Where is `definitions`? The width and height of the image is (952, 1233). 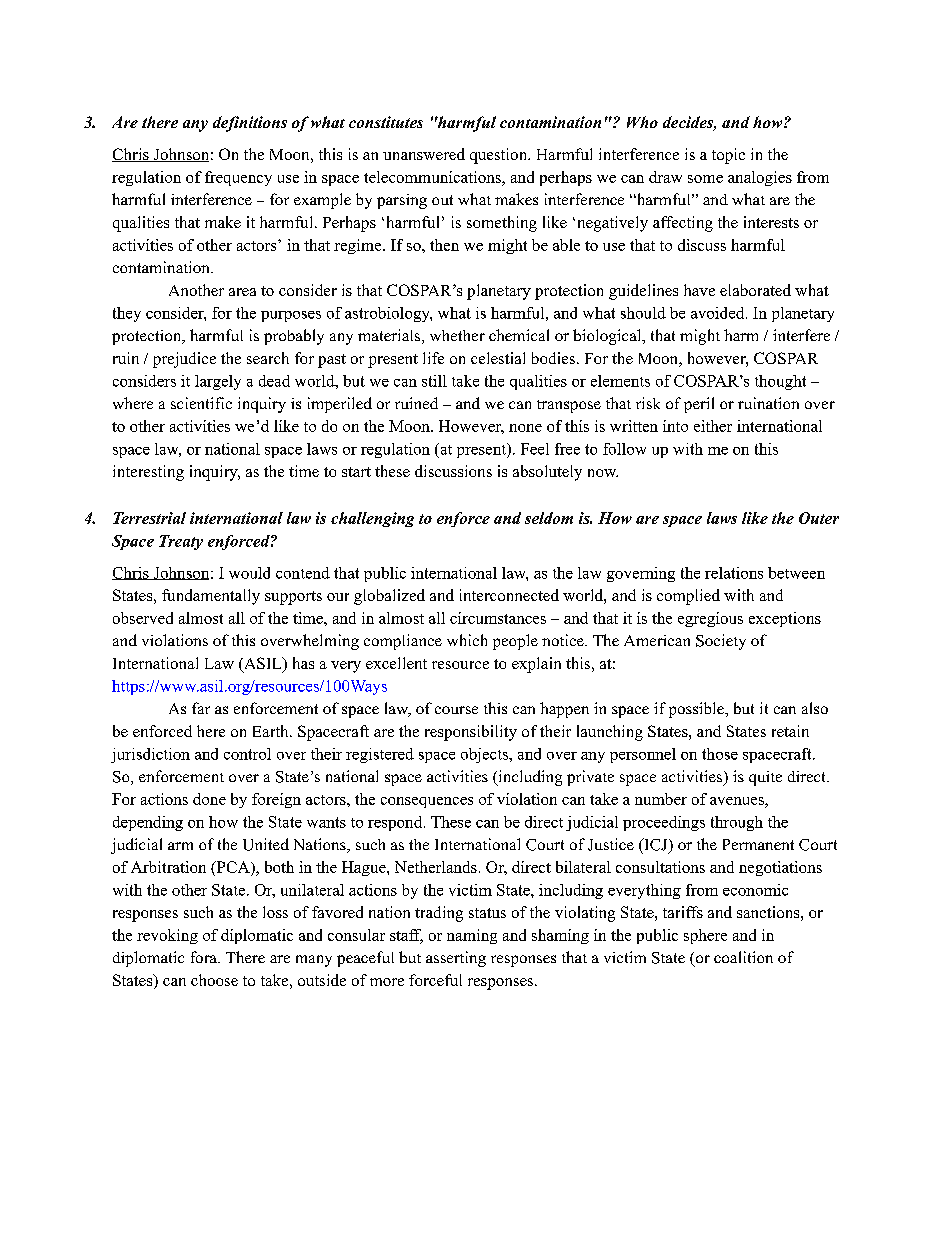
definitions is located at coordinates (250, 124).
